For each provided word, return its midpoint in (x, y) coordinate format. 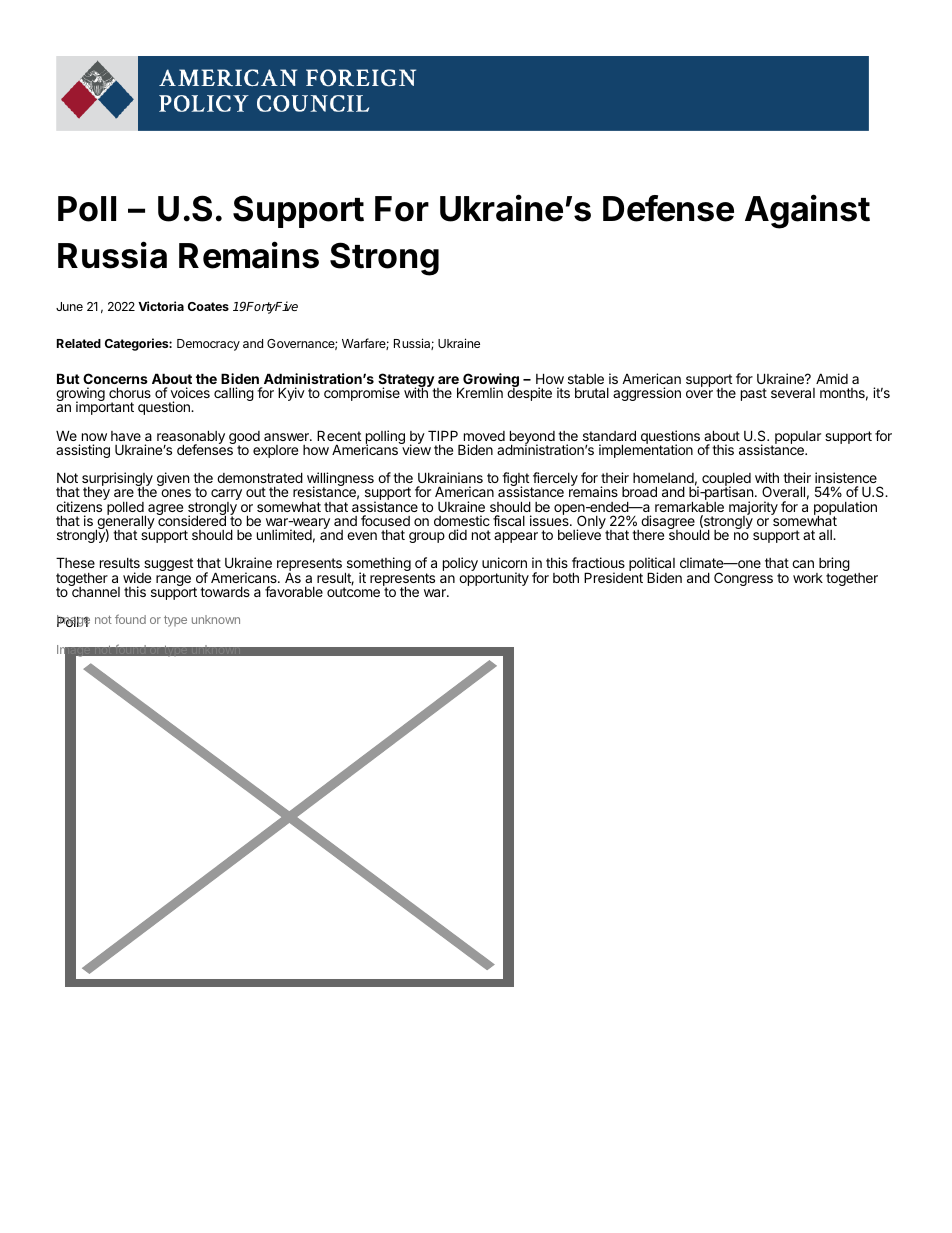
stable (586, 378)
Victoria (161, 306)
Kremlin (480, 392)
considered (191, 520)
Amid (832, 378)
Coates (208, 306)
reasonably (191, 438)
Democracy (208, 345)
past (754, 394)
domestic (462, 520)
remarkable (689, 506)
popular (798, 437)
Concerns (115, 378)
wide (137, 577)
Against (807, 211)
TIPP (443, 435)
